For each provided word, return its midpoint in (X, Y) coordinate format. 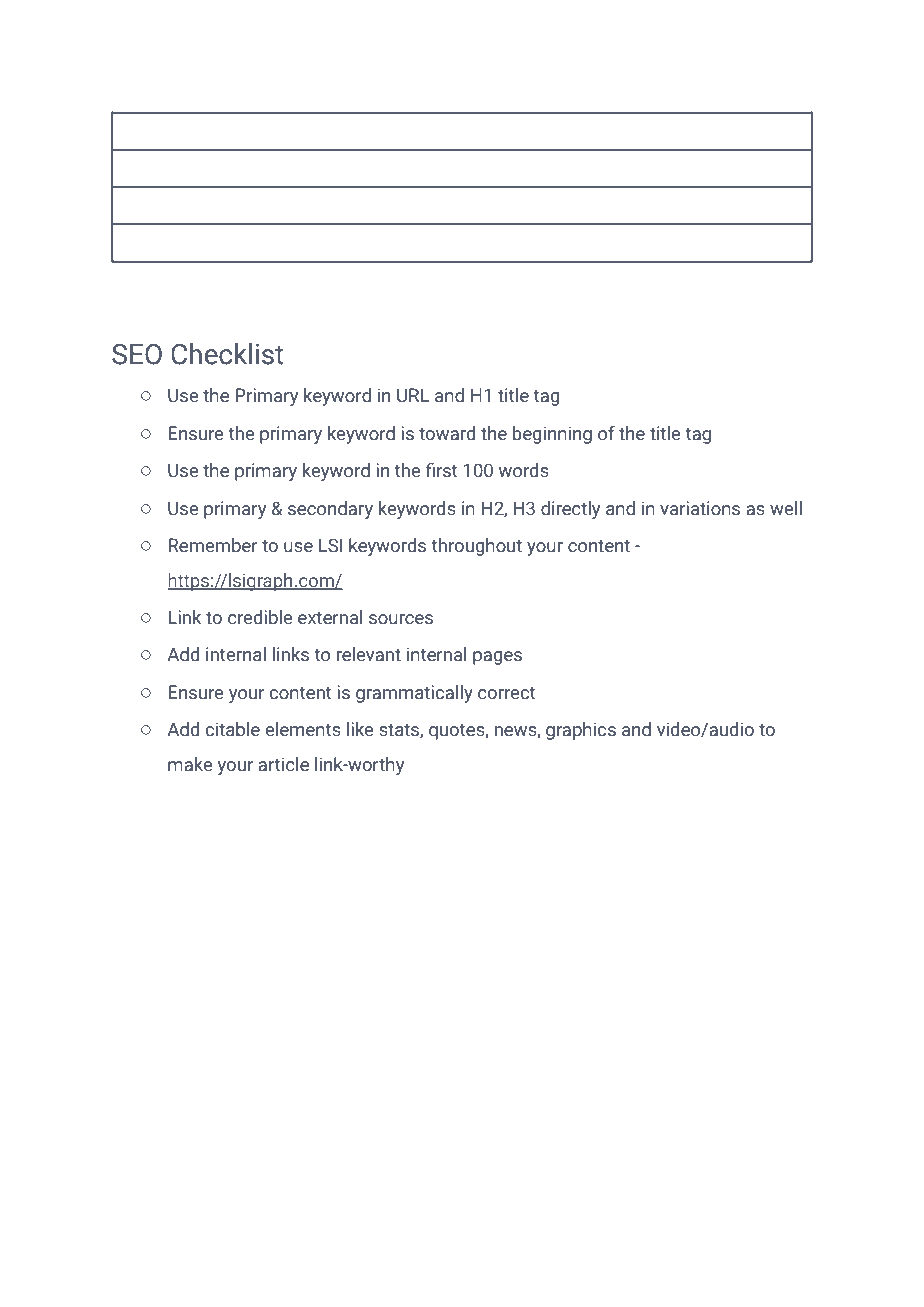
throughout (476, 547)
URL (413, 395)
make (190, 764)
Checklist (227, 354)
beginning (552, 435)
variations (700, 508)
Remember (213, 545)
